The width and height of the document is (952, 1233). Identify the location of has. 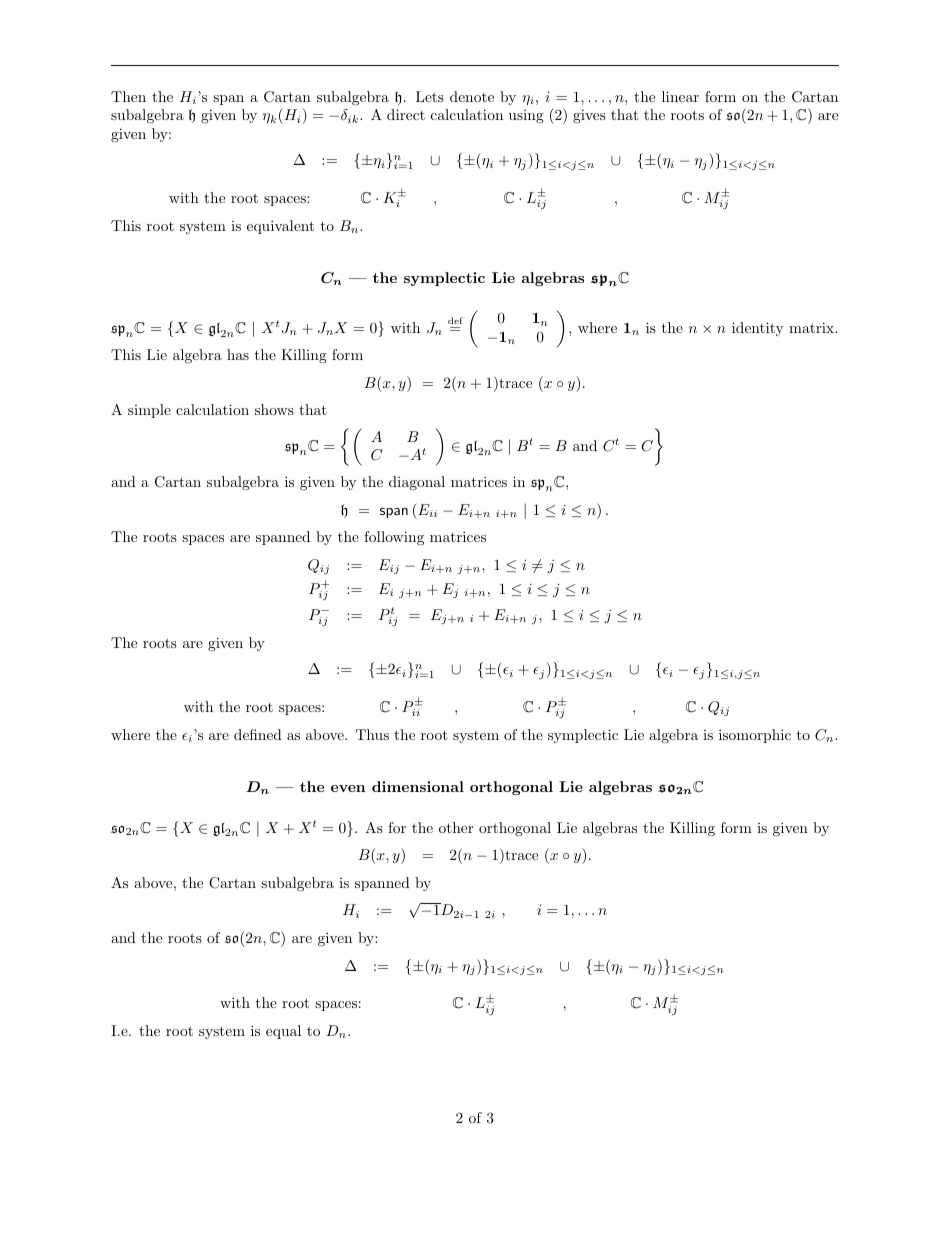
(238, 354).
